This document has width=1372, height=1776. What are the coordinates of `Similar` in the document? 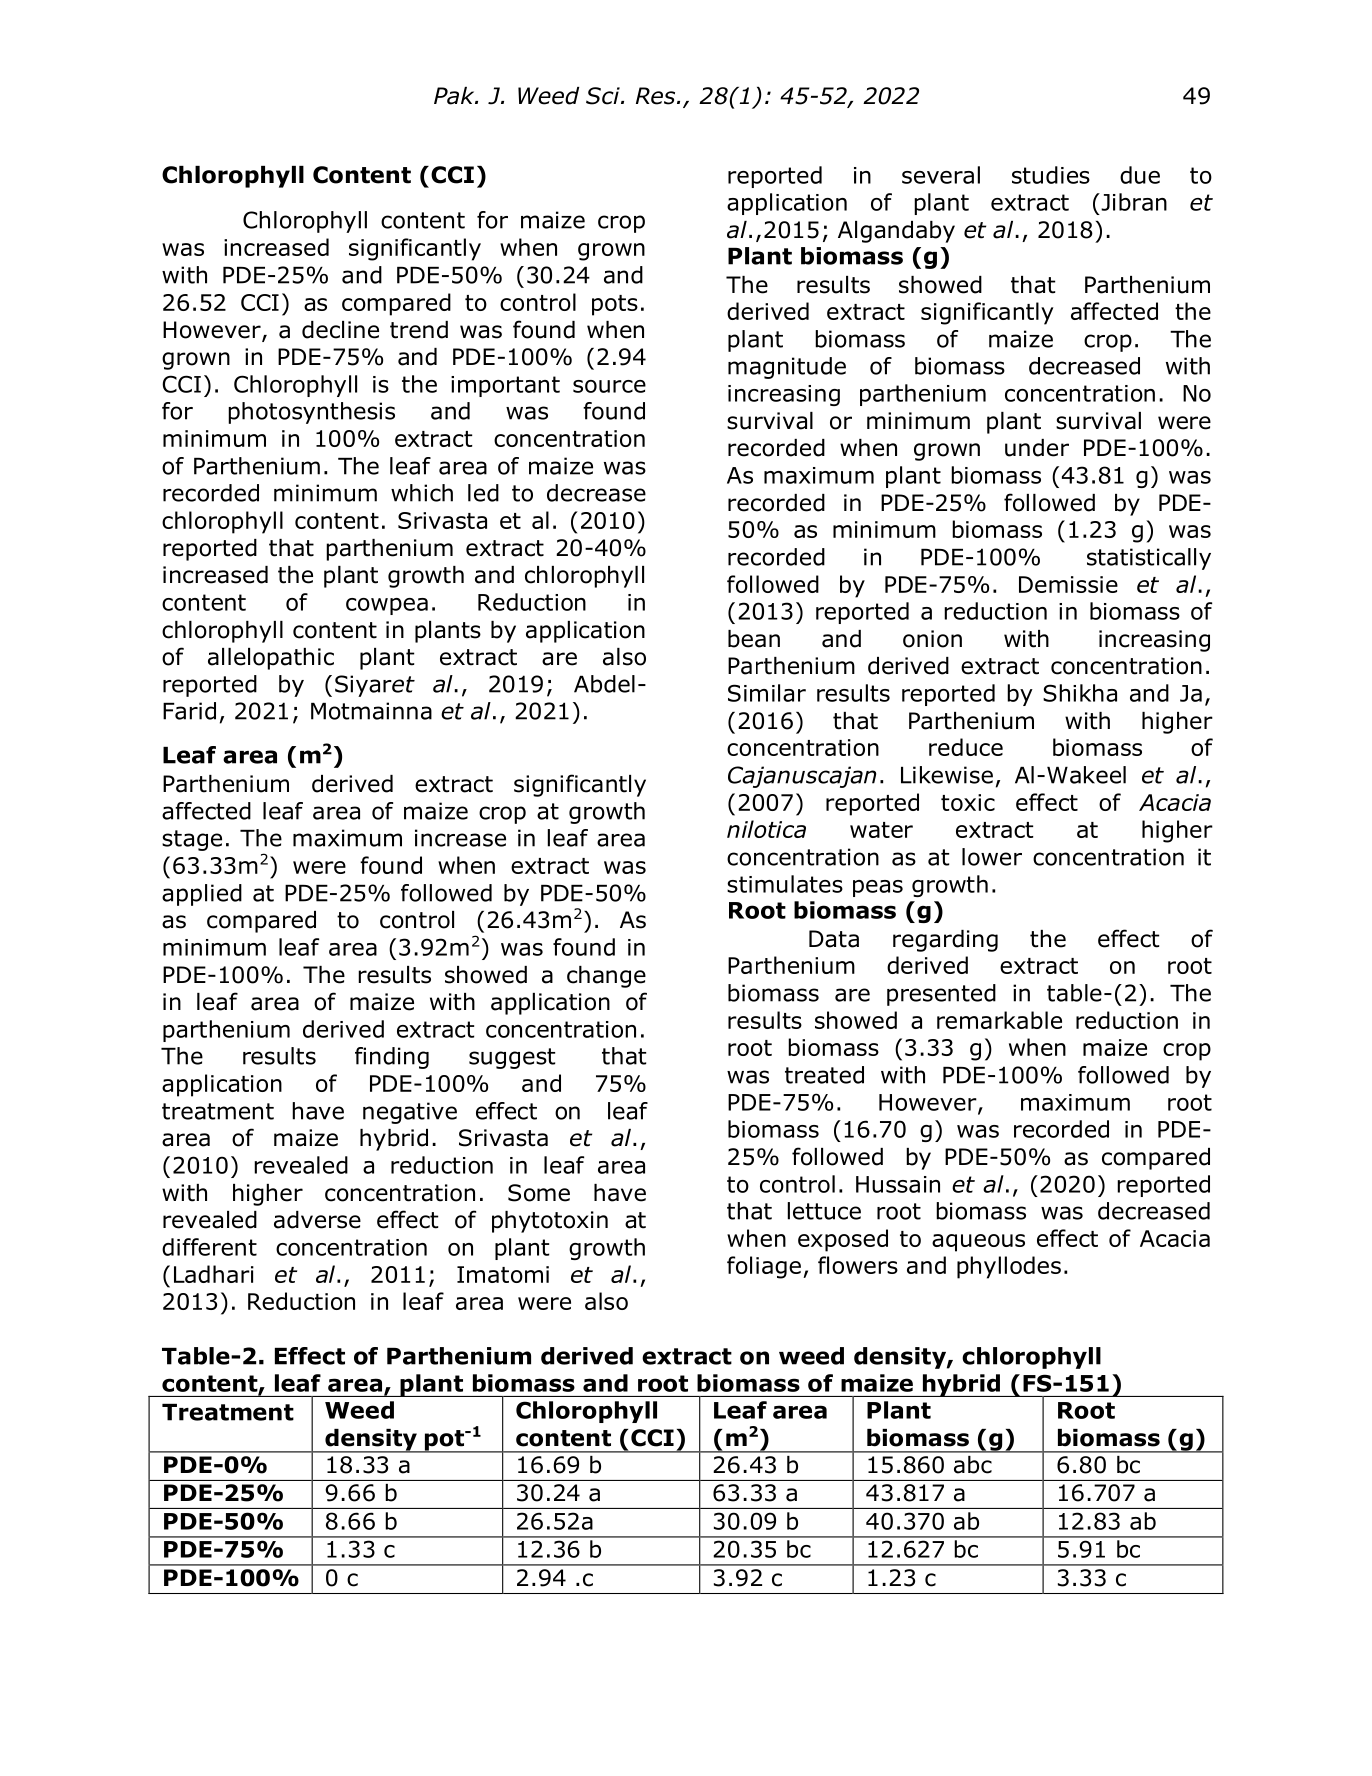 It's located at (767, 693).
